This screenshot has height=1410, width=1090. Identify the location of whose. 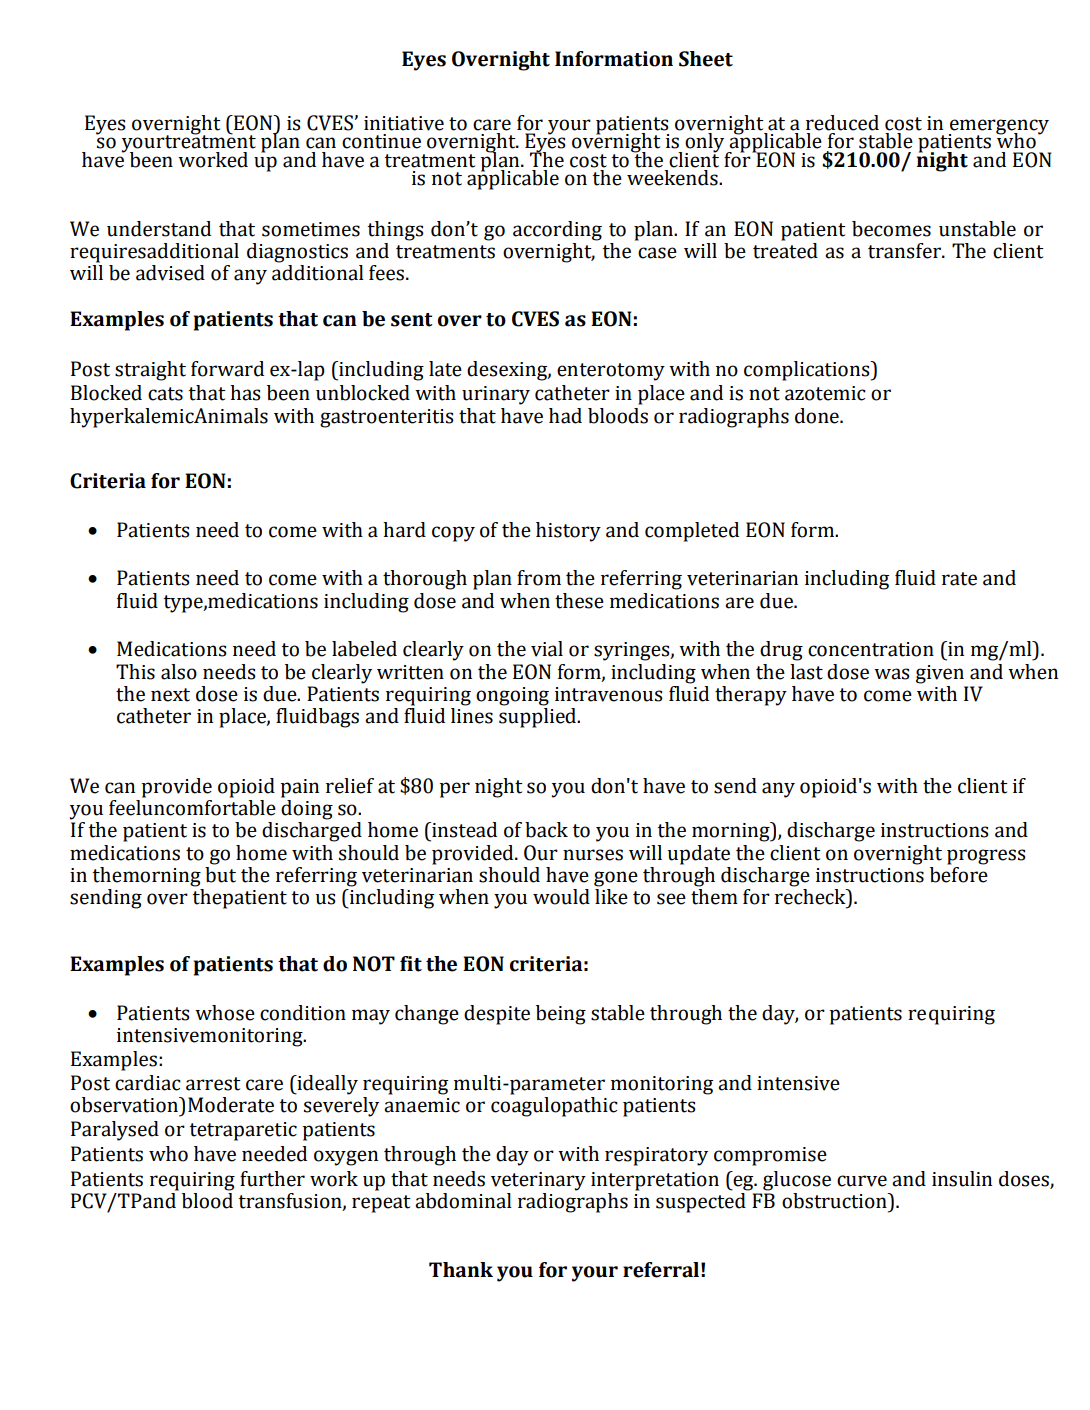
(225, 1013).
